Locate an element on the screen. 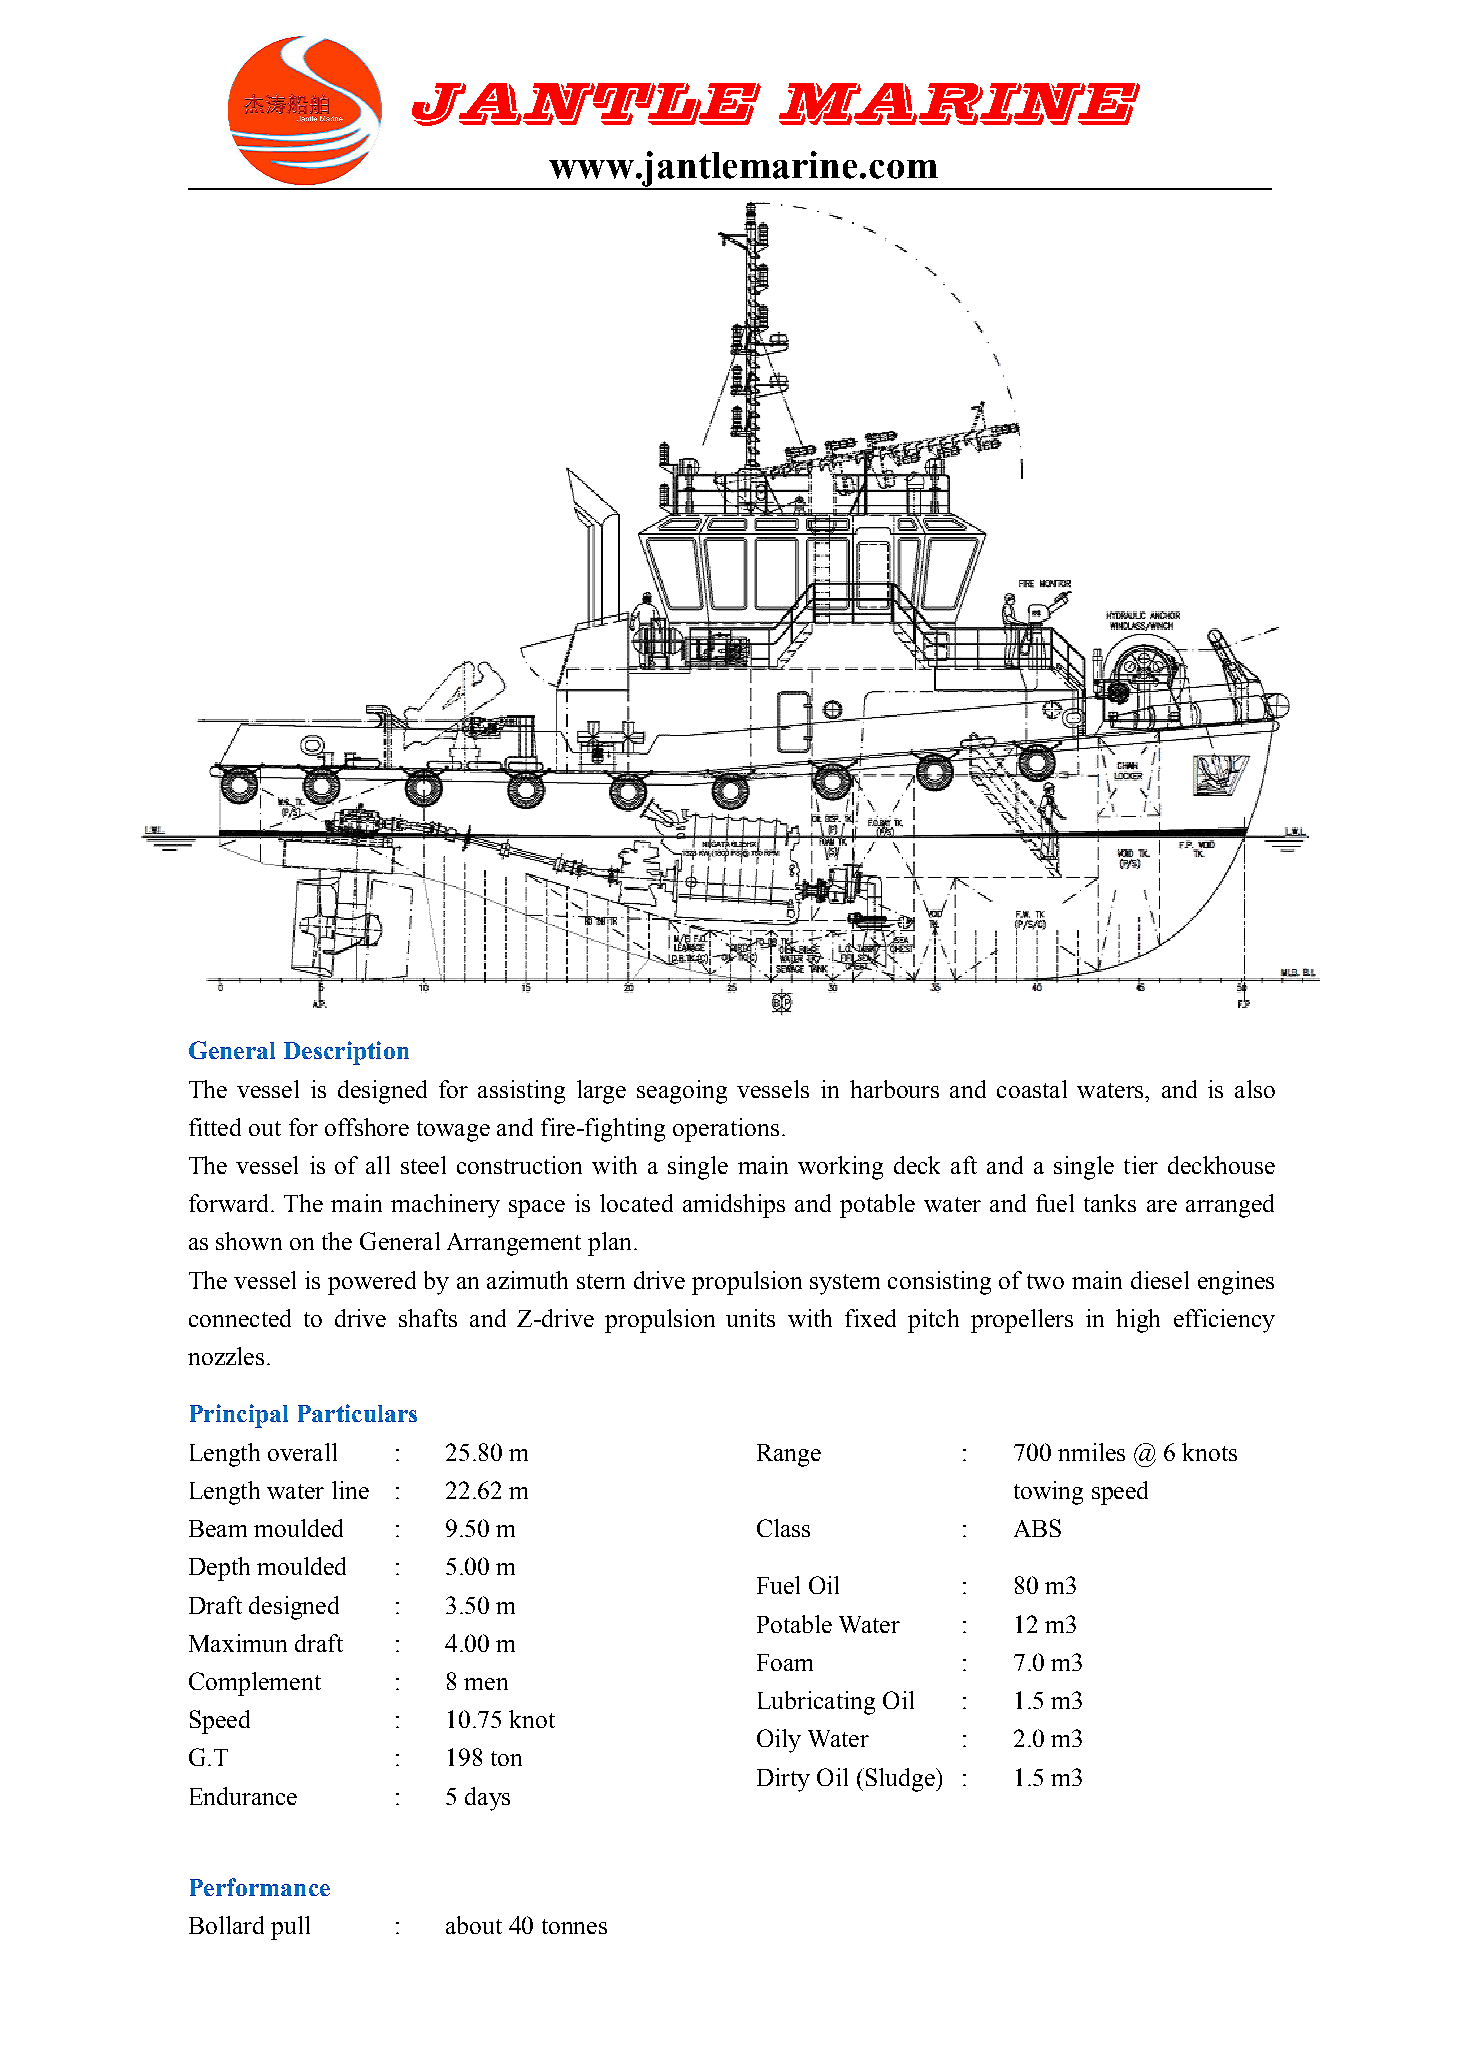  Complement is located at coordinates (255, 1684).
